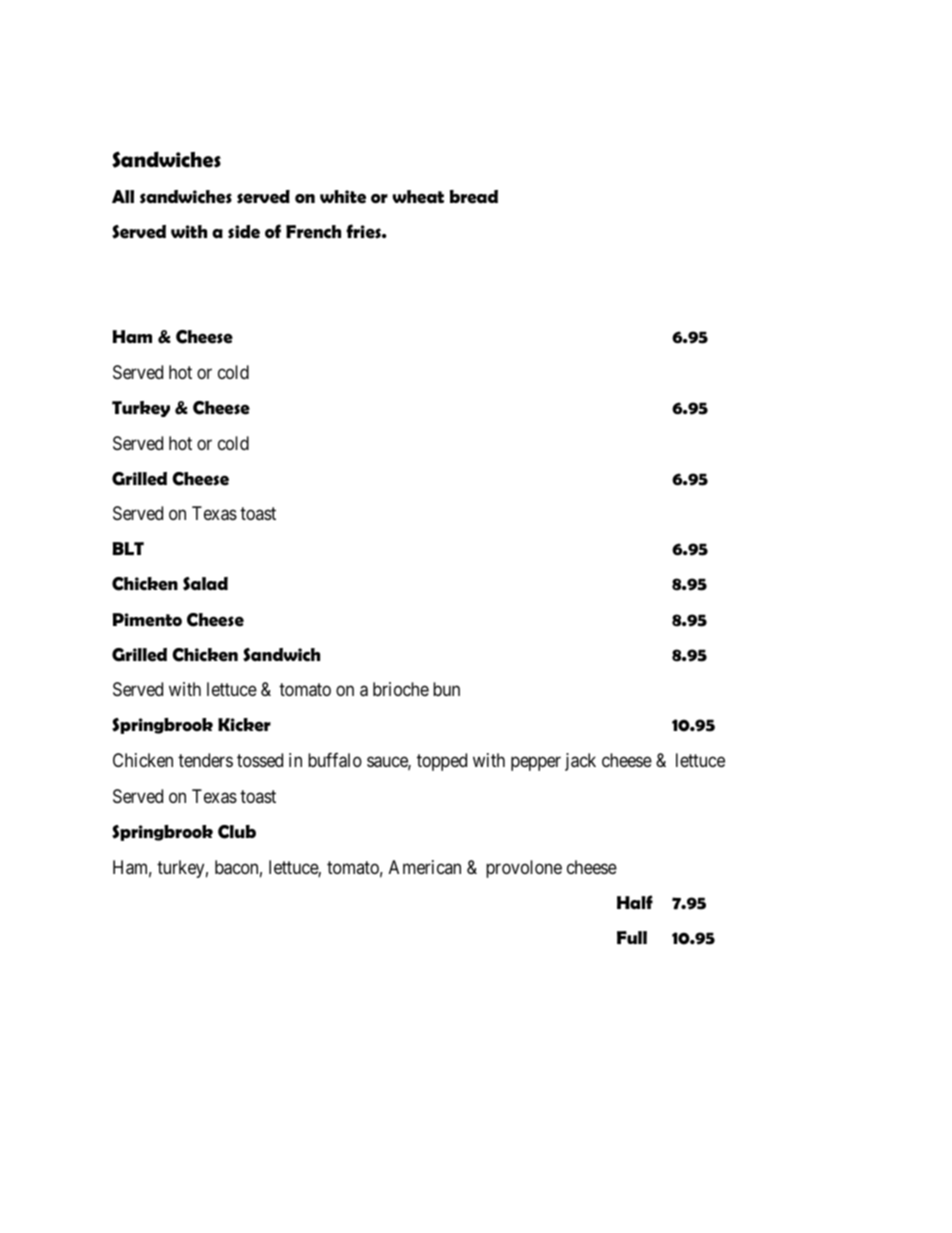 The image size is (952, 1233). What do you see at coordinates (128, 548) in the document?
I see `BLT` at bounding box center [128, 548].
